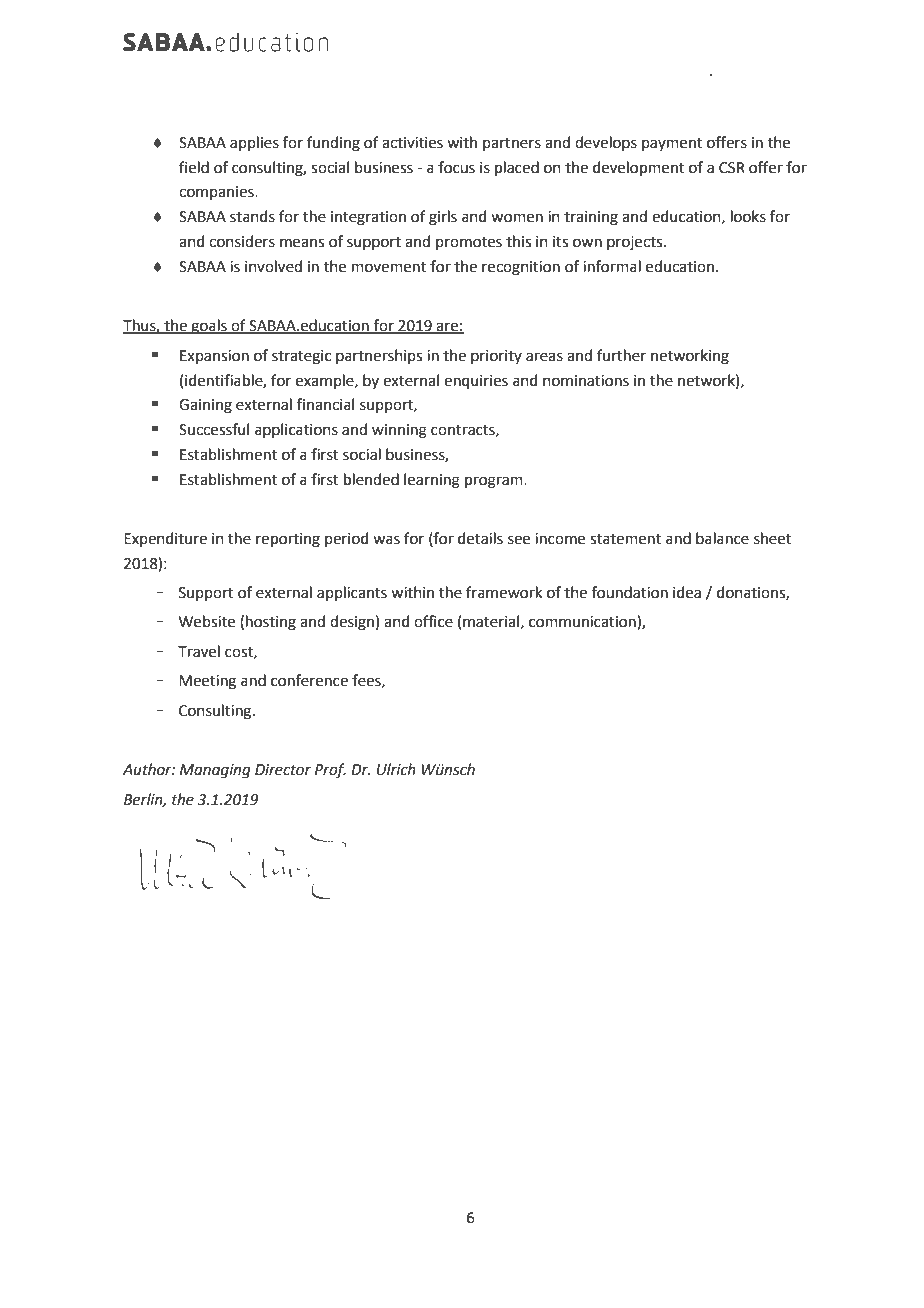 Image resolution: width=924 pixels, height=1308 pixels. I want to click on hosting, so click(271, 623).
